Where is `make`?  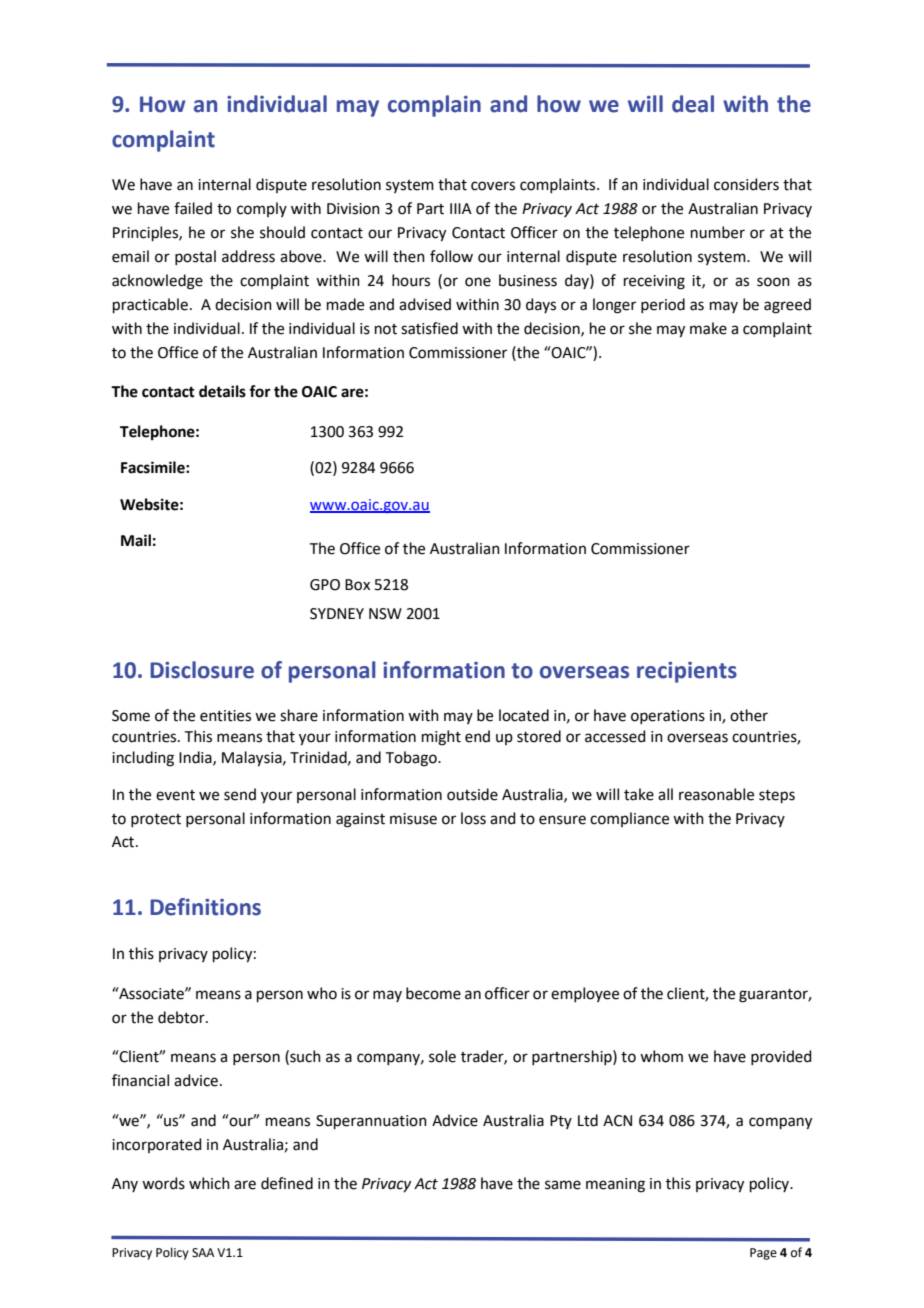
make is located at coordinates (708, 328).
